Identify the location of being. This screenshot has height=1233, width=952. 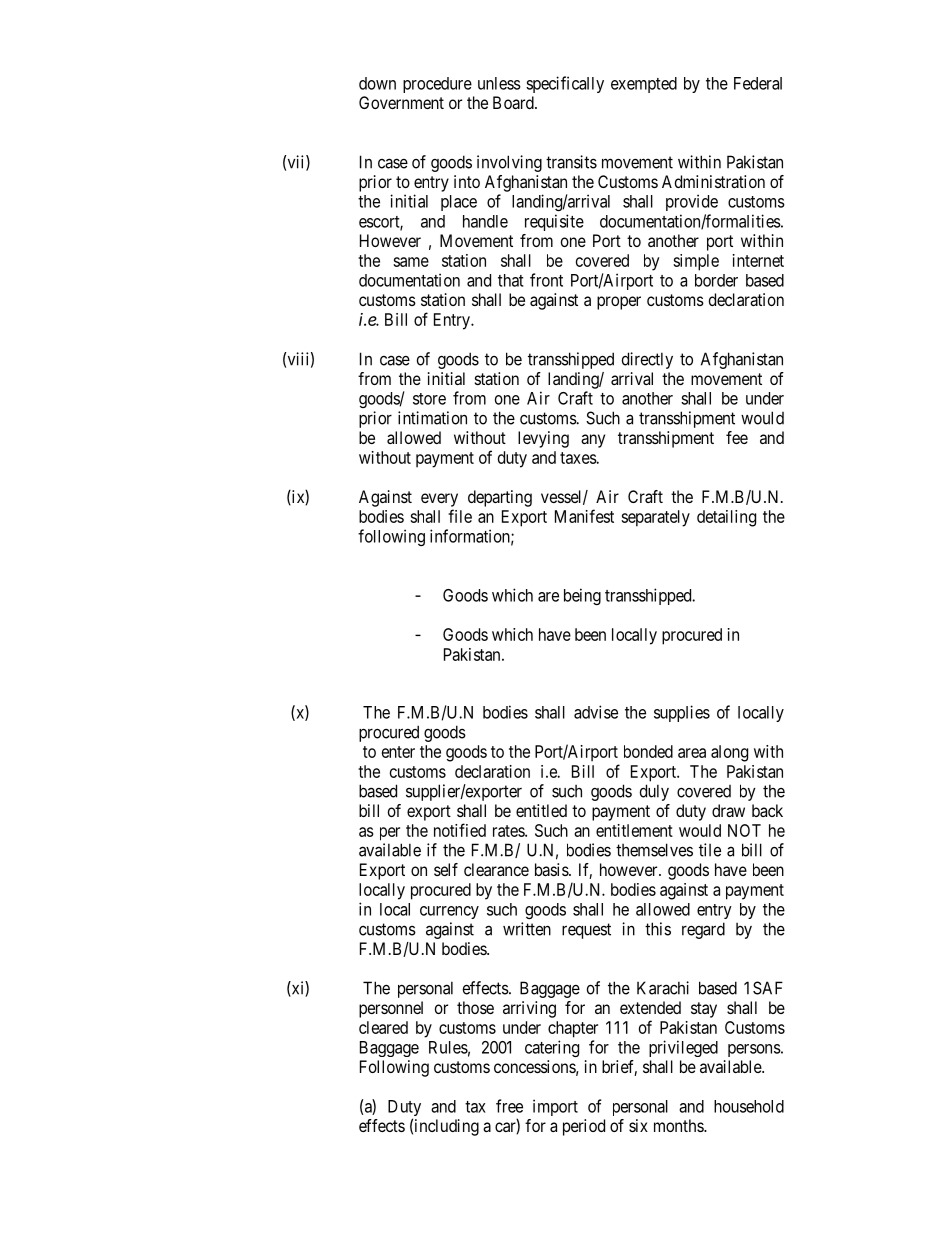
(582, 596).
